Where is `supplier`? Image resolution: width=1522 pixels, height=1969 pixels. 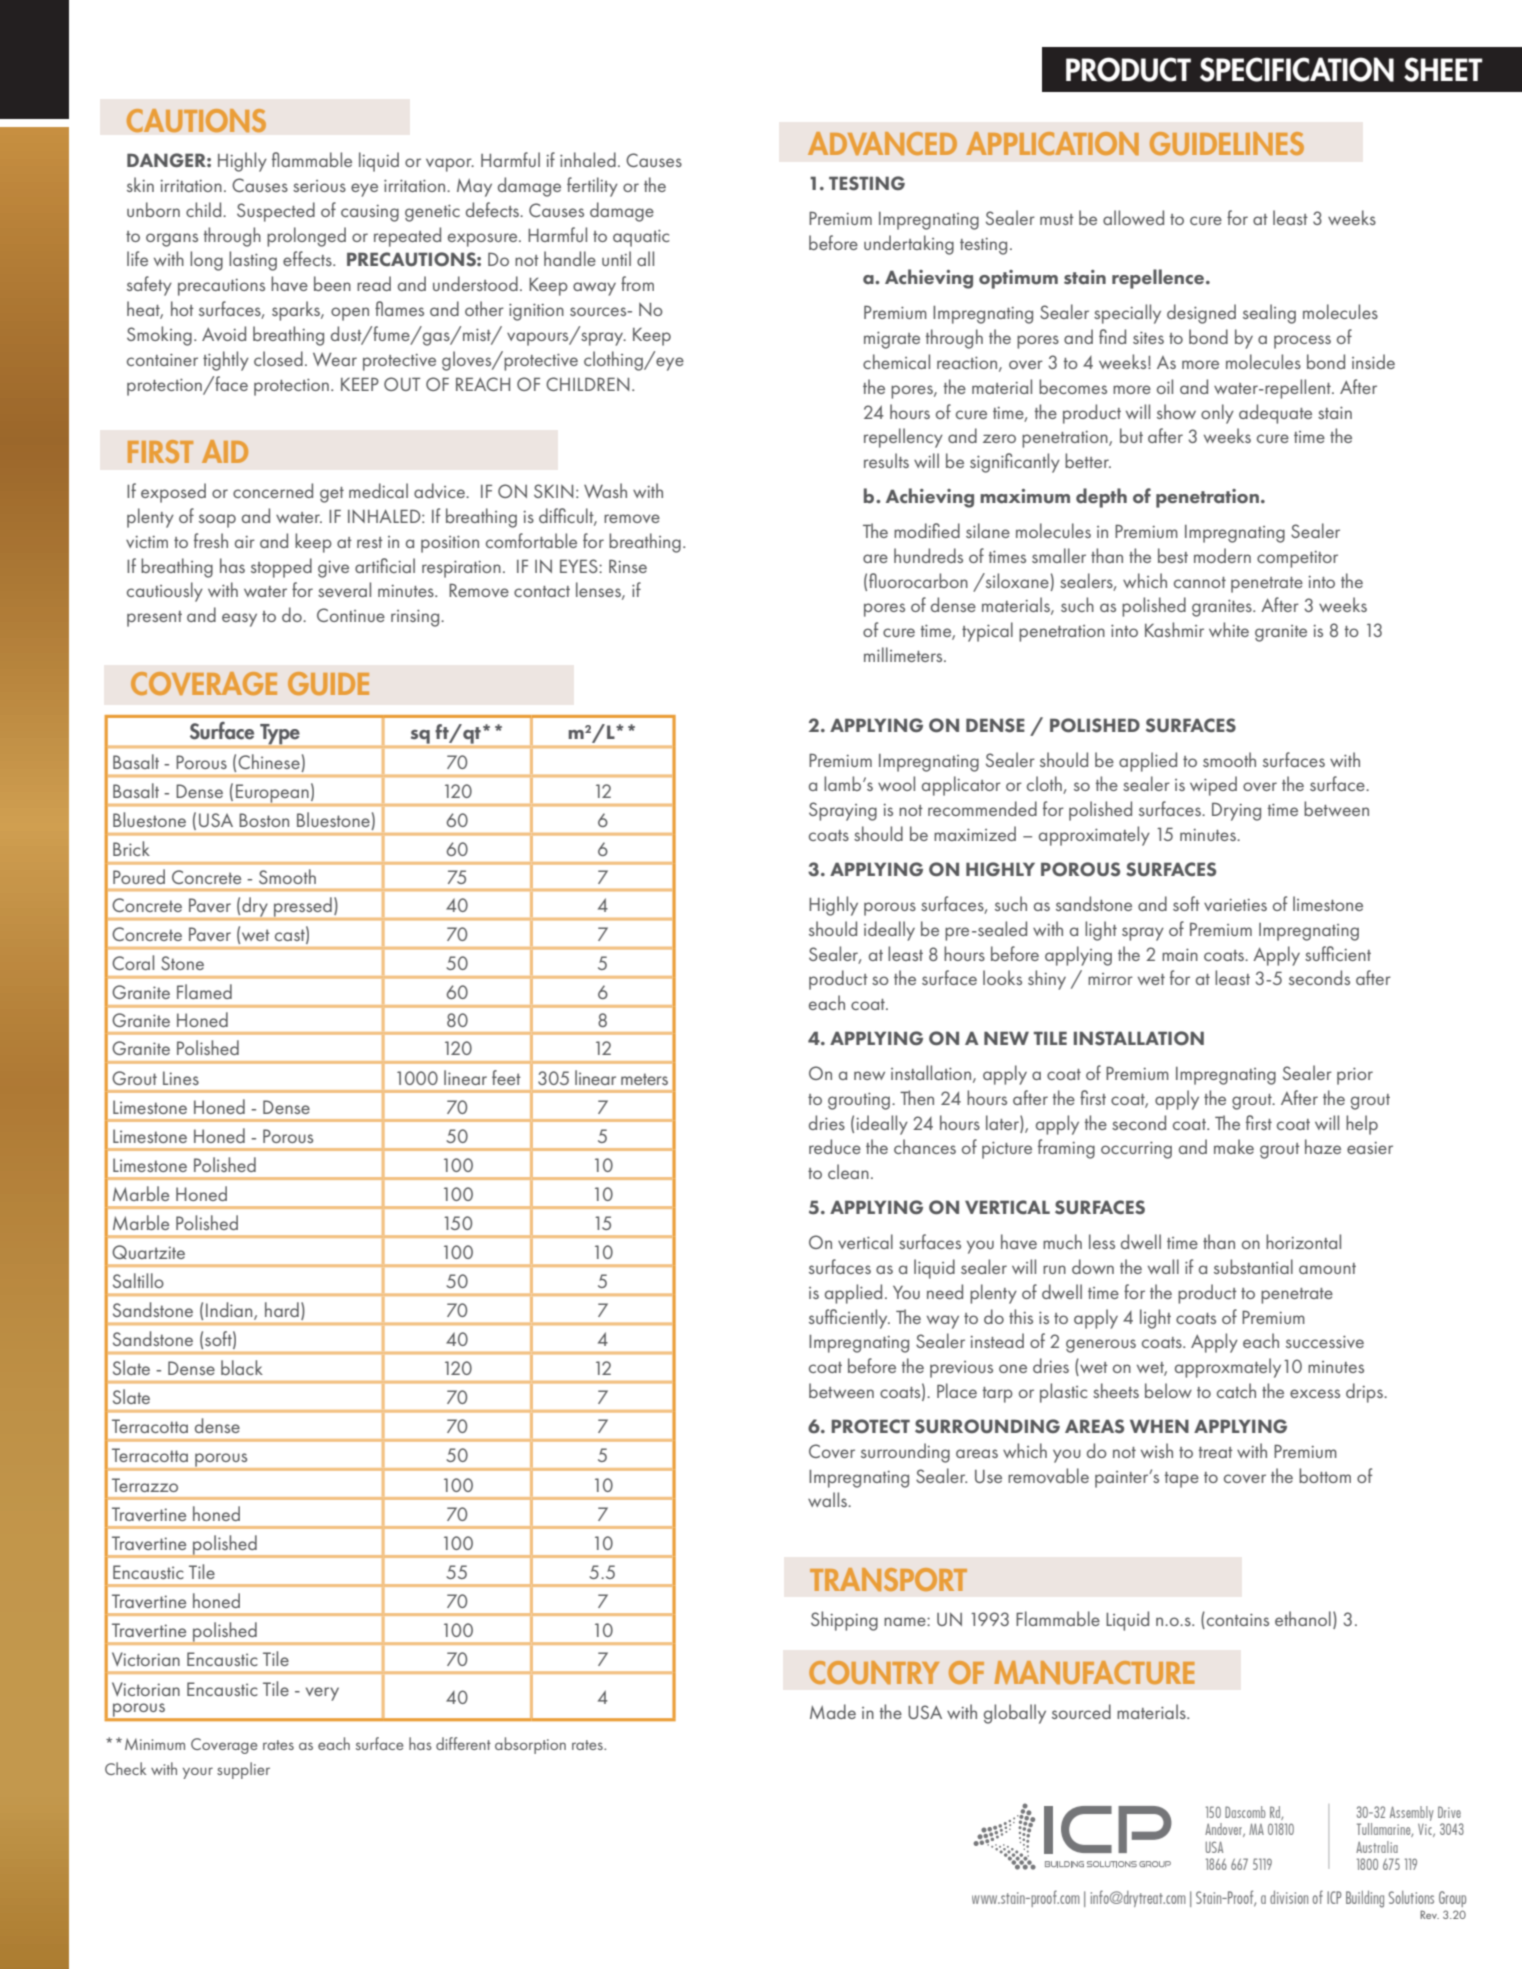
supplier is located at coordinates (243, 1770).
